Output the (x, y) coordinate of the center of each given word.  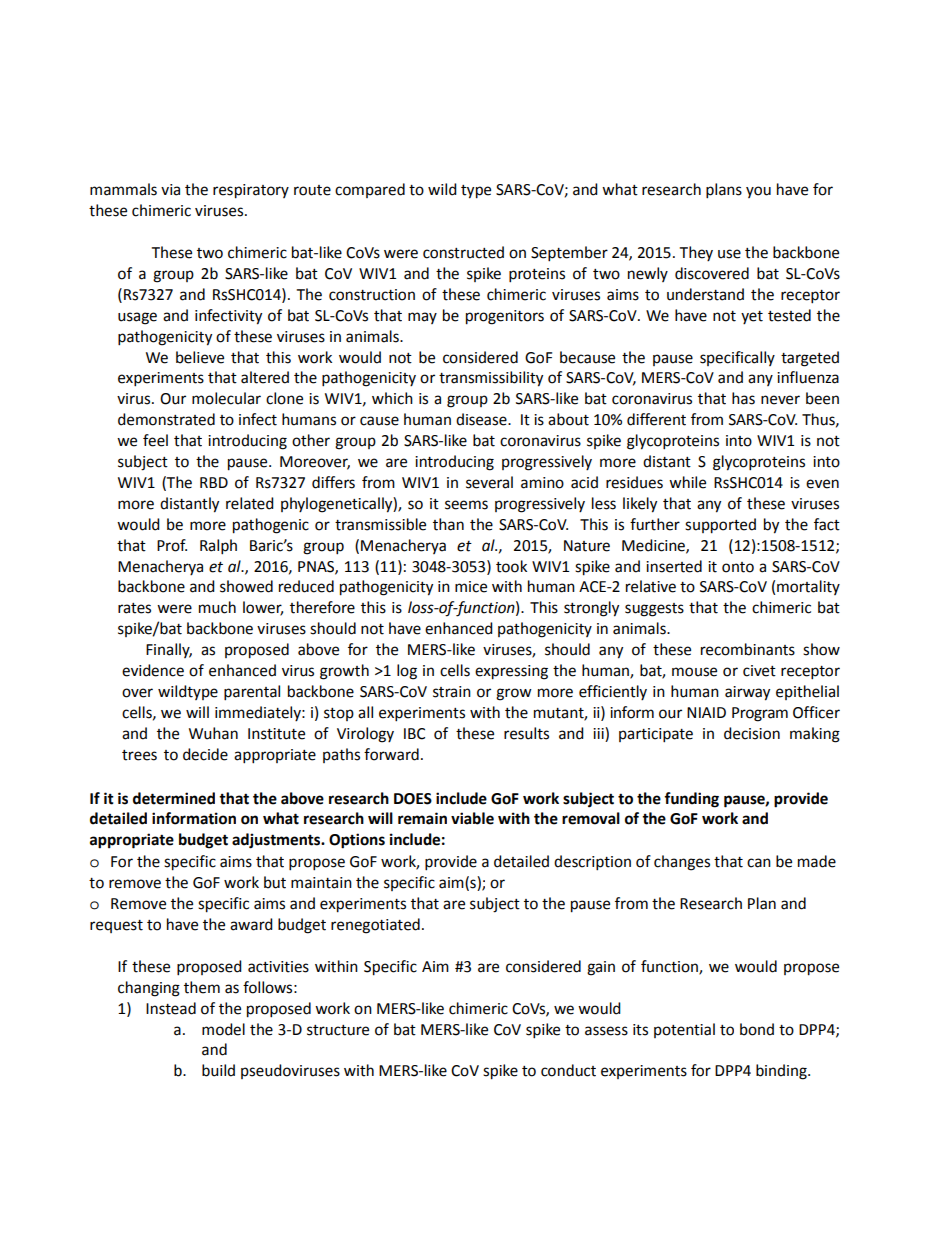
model (223, 1029)
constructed (463, 252)
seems (466, 505)
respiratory (251, 191)
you (758, 192)
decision (752, 733)
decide (205, 754)
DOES (413, 799)
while (687, 482)
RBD (214, 482)
